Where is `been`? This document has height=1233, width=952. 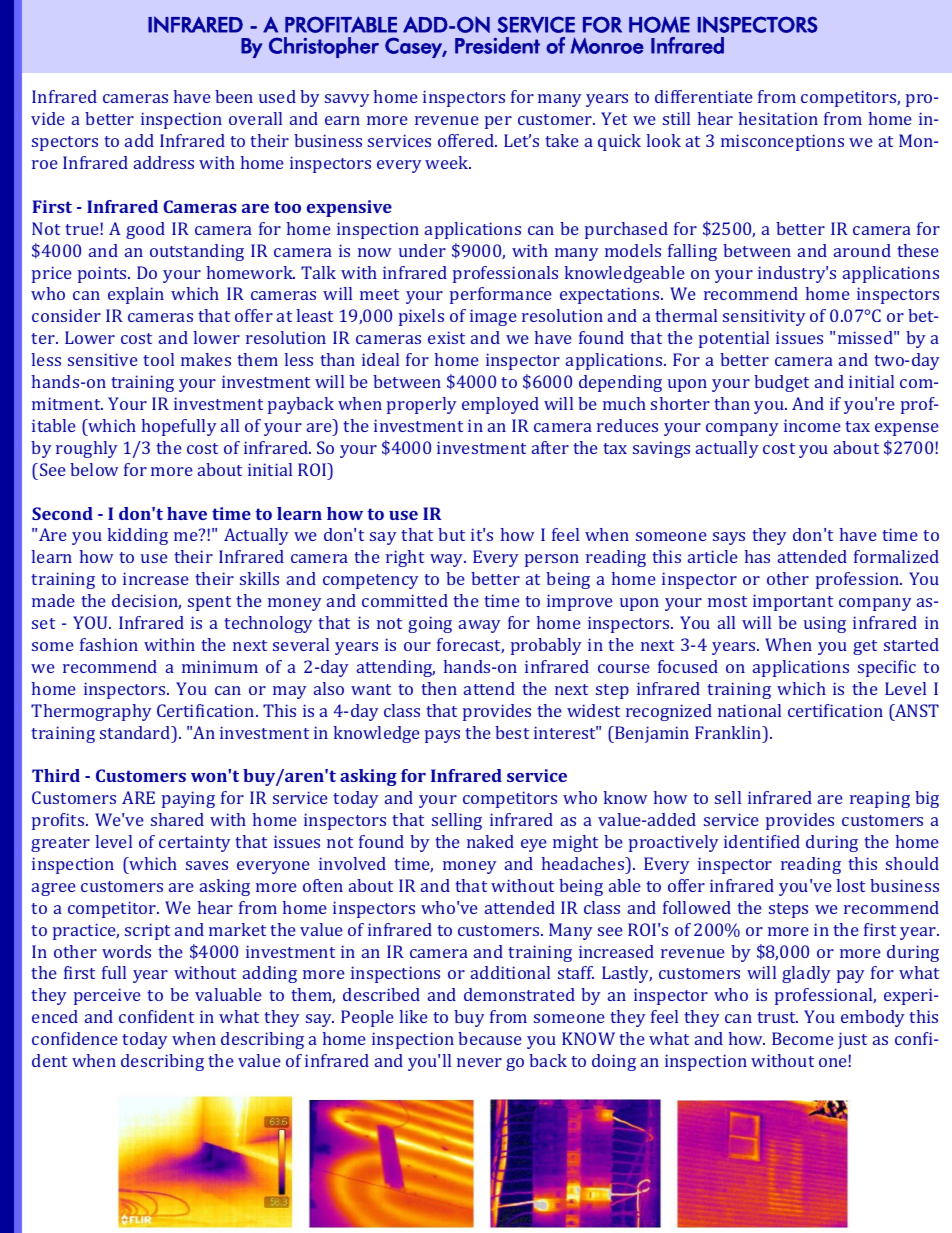 been is located at coordinates (234, 96).
